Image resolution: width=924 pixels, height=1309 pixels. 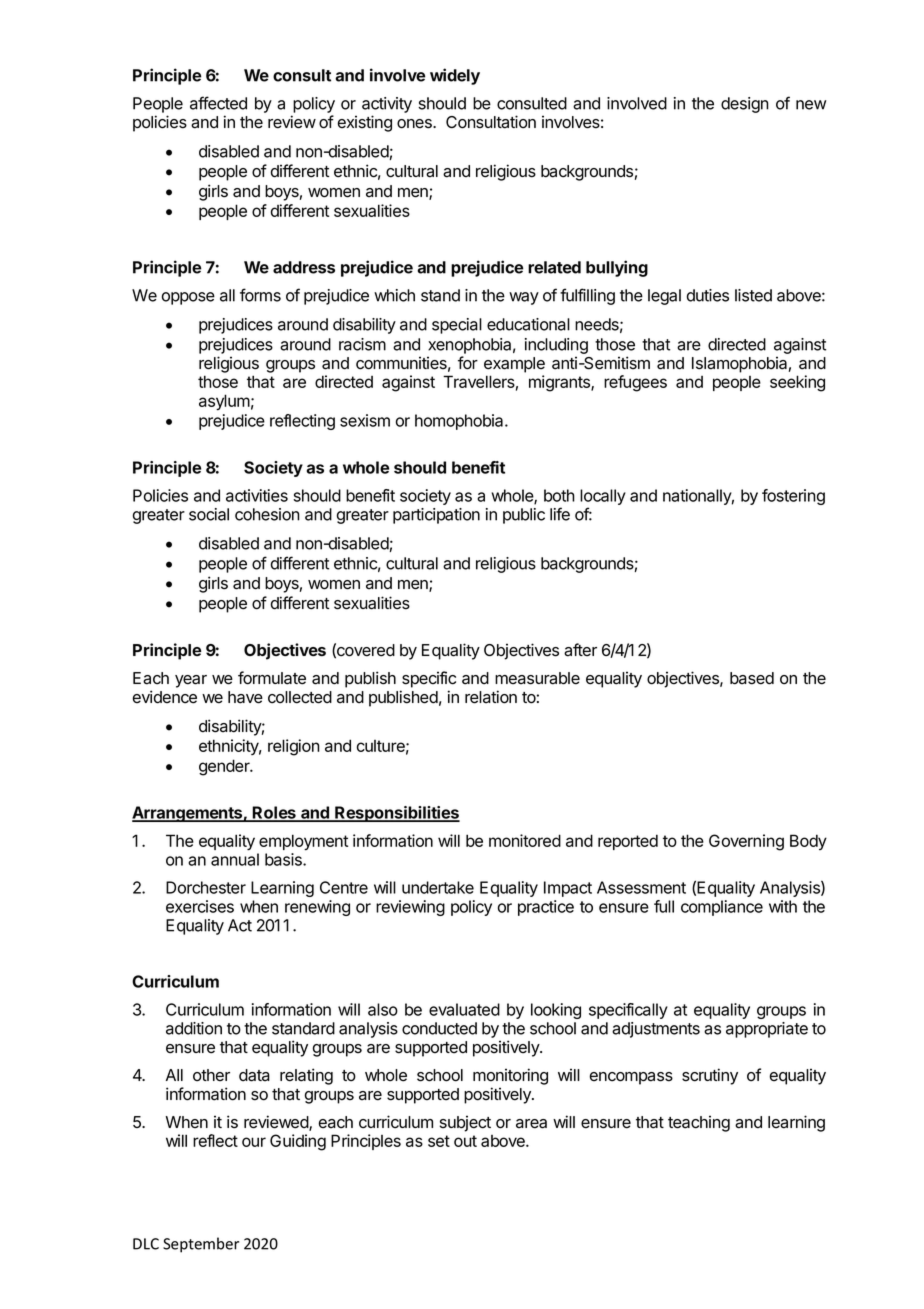 What do you see at coordinates (752, 678) in the screenshot?
I see `based` at bounding box center [752, 678].
